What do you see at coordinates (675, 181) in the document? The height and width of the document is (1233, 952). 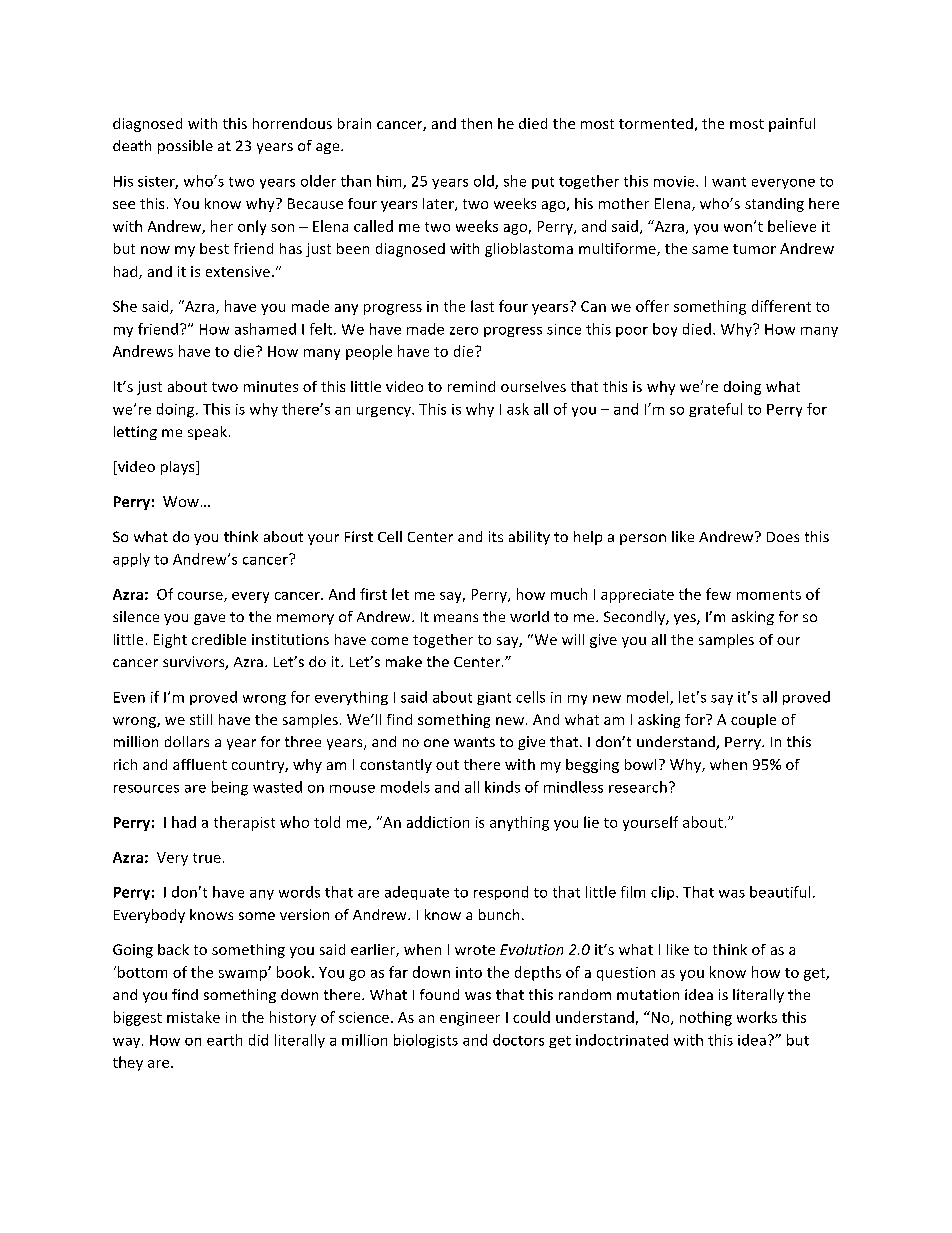 I see `movie` at bounding box center [675, 181].
